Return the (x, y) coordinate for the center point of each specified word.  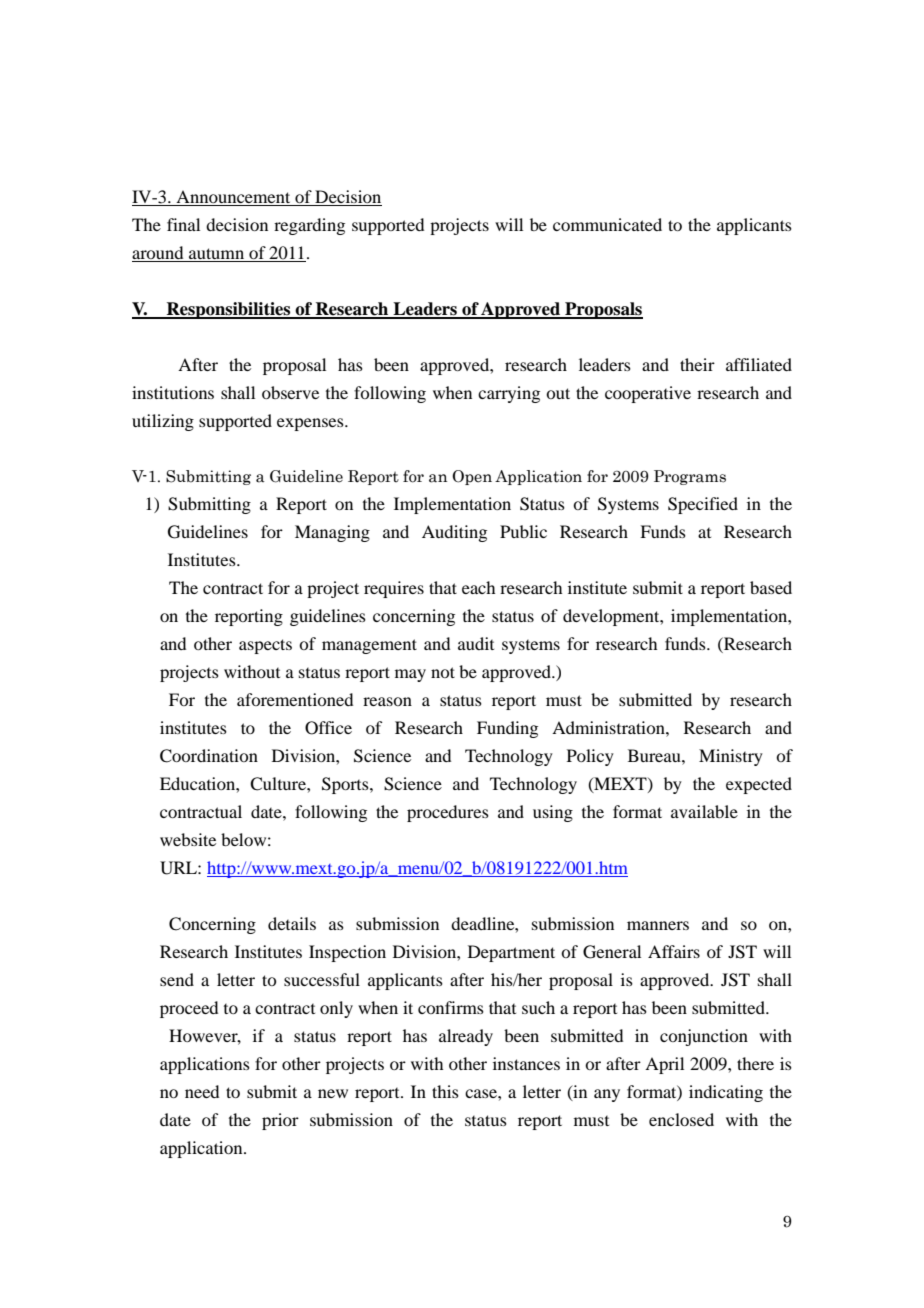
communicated (607, 224)
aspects (265, 646)
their (697, 364)
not (443, 672)
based (771, 587)
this (445, 1091)
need (202, 1091)
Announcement (233, 196)
